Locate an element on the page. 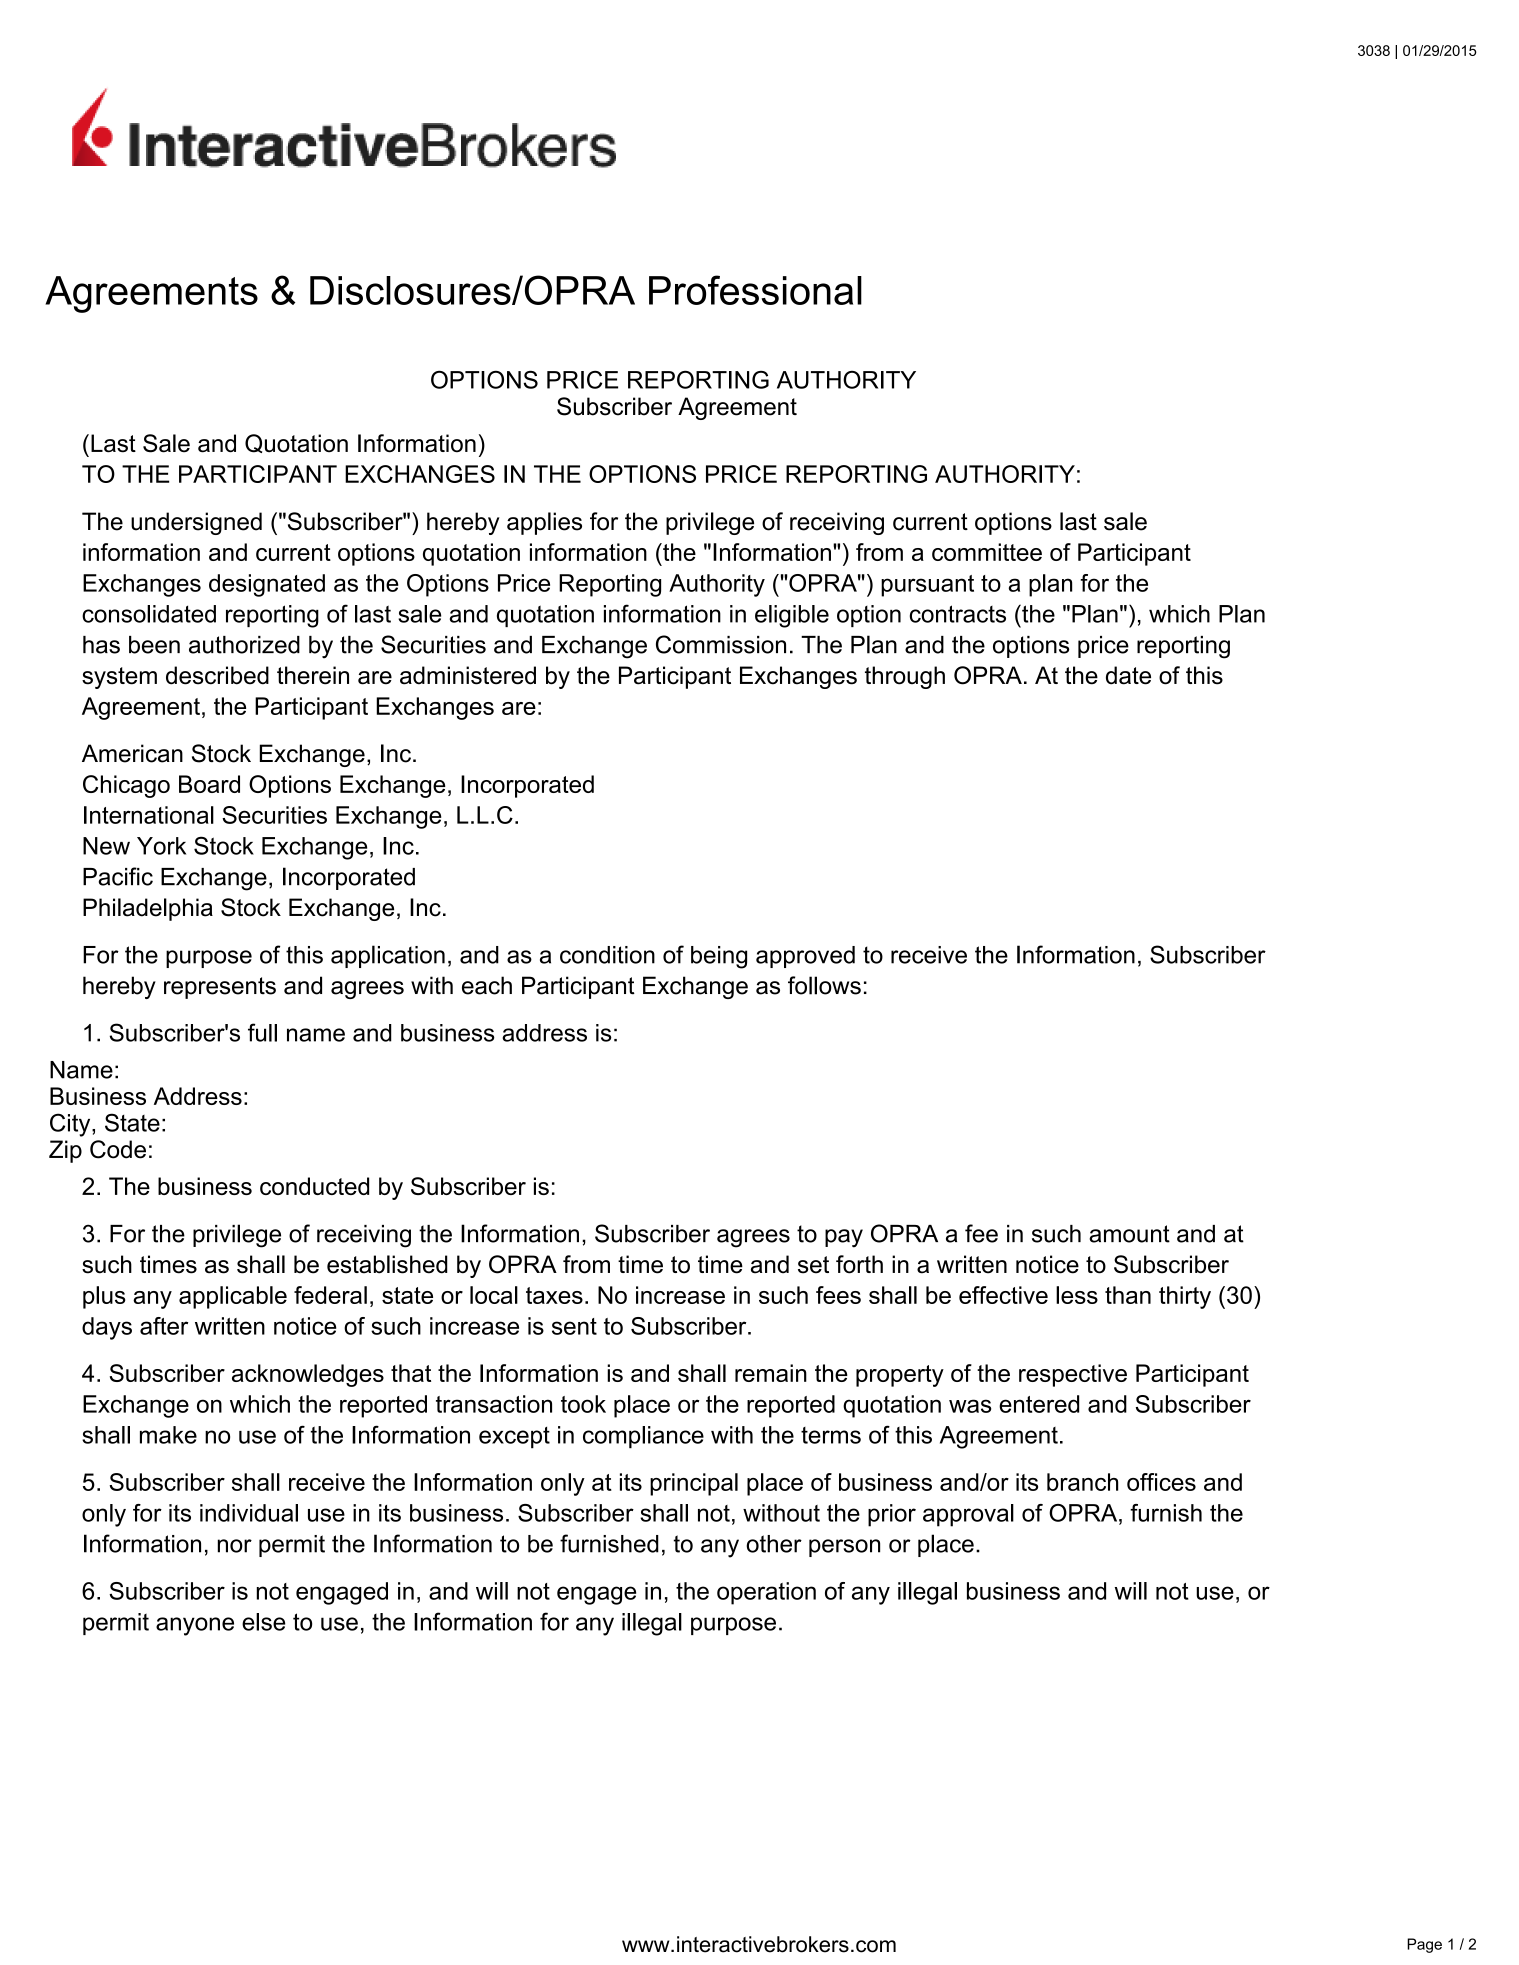  Professional is located at coordinates (755, 290).
